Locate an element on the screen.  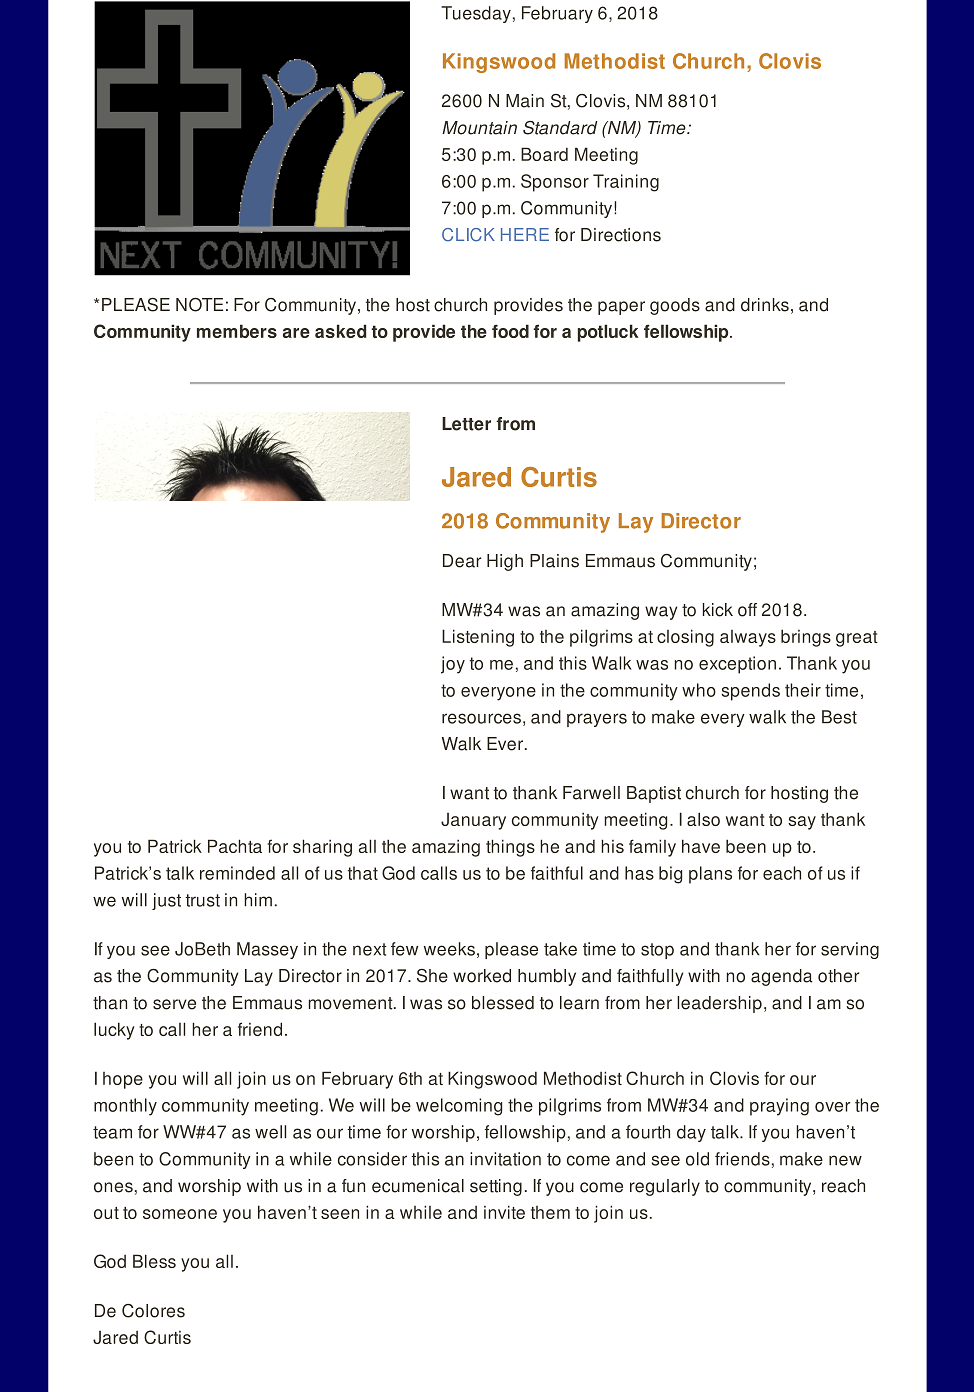
Training is located at coordinates (626, 183).
